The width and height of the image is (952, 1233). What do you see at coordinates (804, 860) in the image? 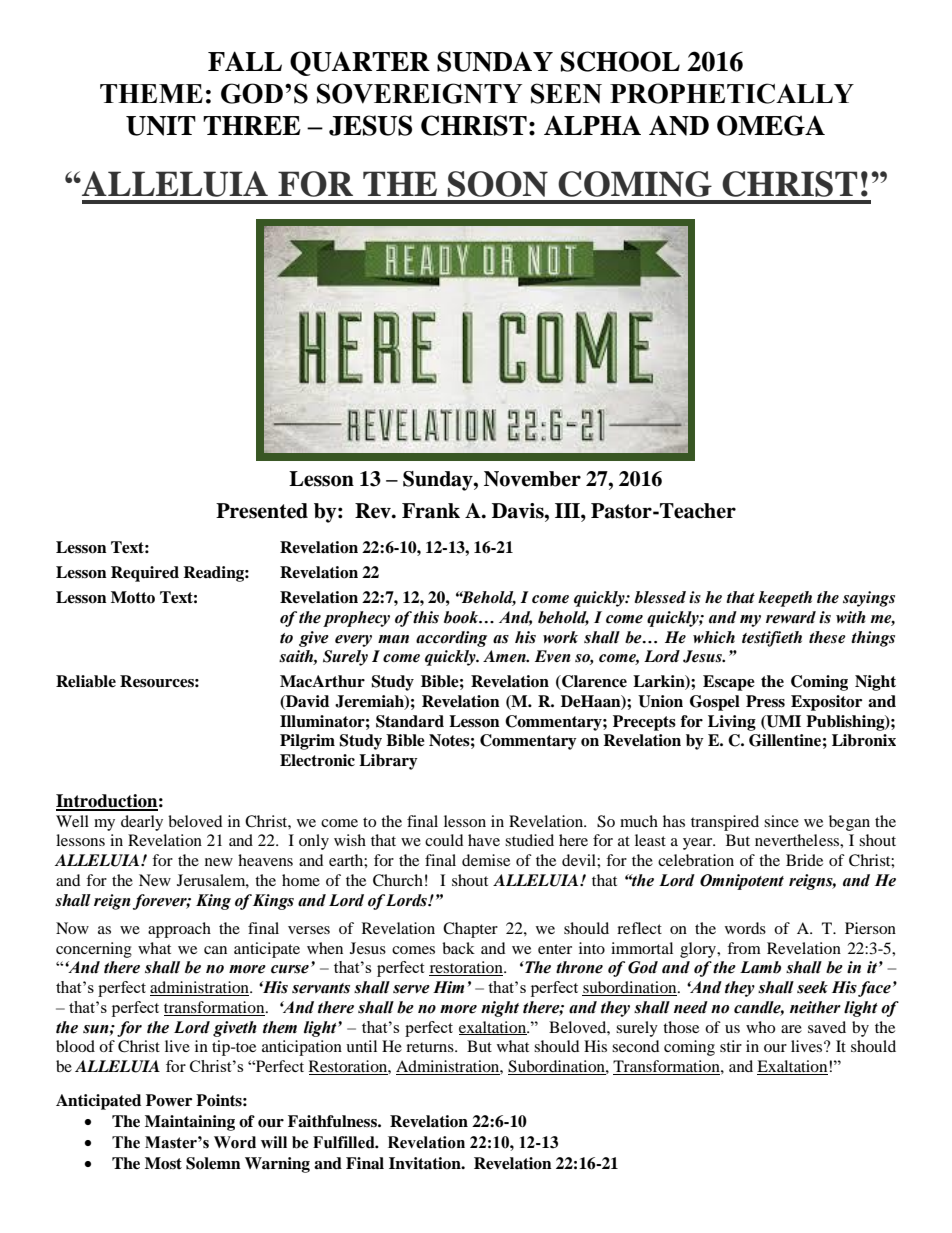
I see `Bride` at bounding box center [804, 860].
